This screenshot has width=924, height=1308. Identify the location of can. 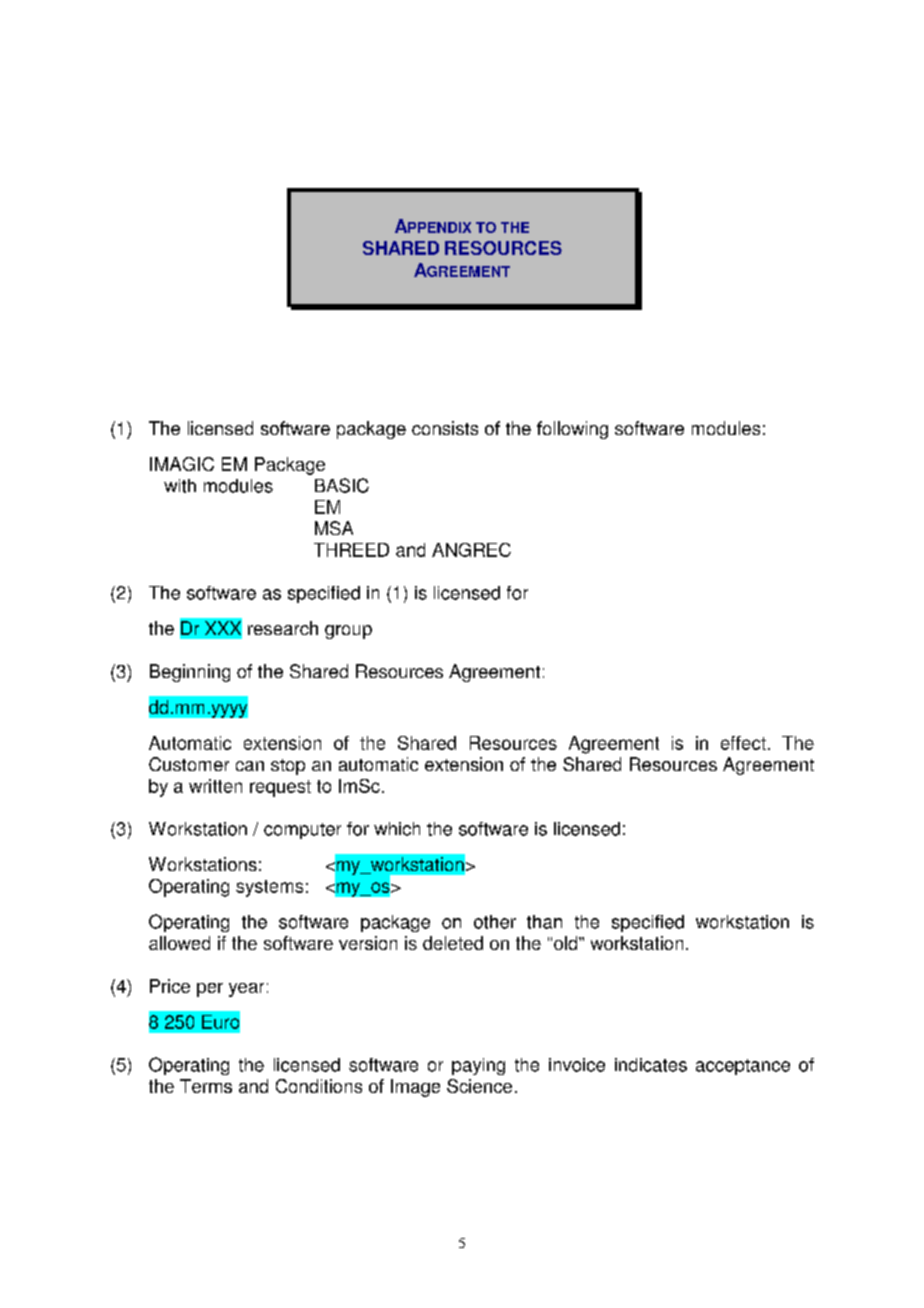
(250, 766).
